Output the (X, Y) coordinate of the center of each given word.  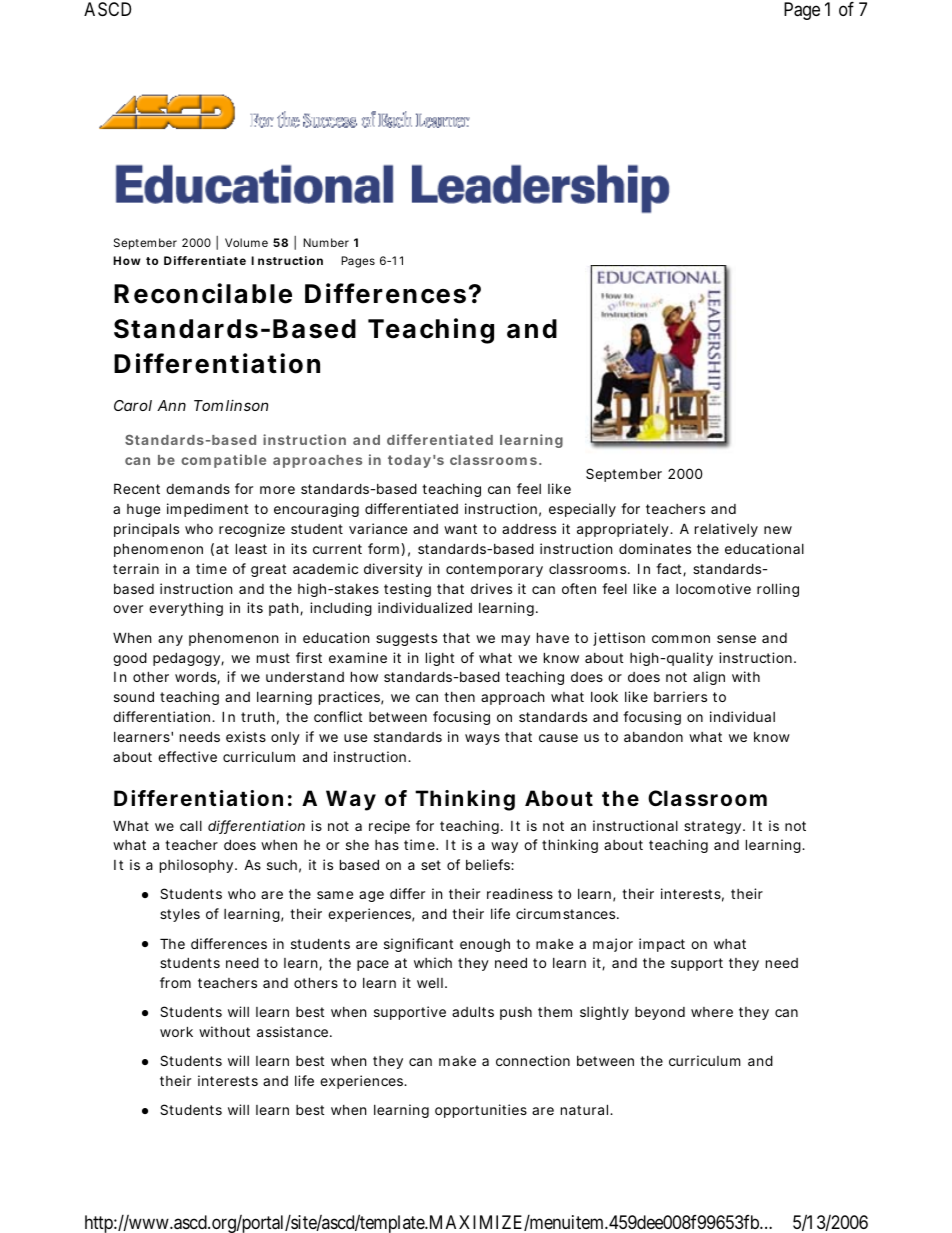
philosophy (198, 866)
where (712, 1012)
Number (326, 242)
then (459, 697)
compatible (223, 461)
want (460, 529)
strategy (714, 827)
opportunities (481, 1111)
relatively (726, 530)
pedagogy (187, 659)
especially (582, 510)
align (709, 678)
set (431, 865)
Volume (246, 242)
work (176, 1031)
